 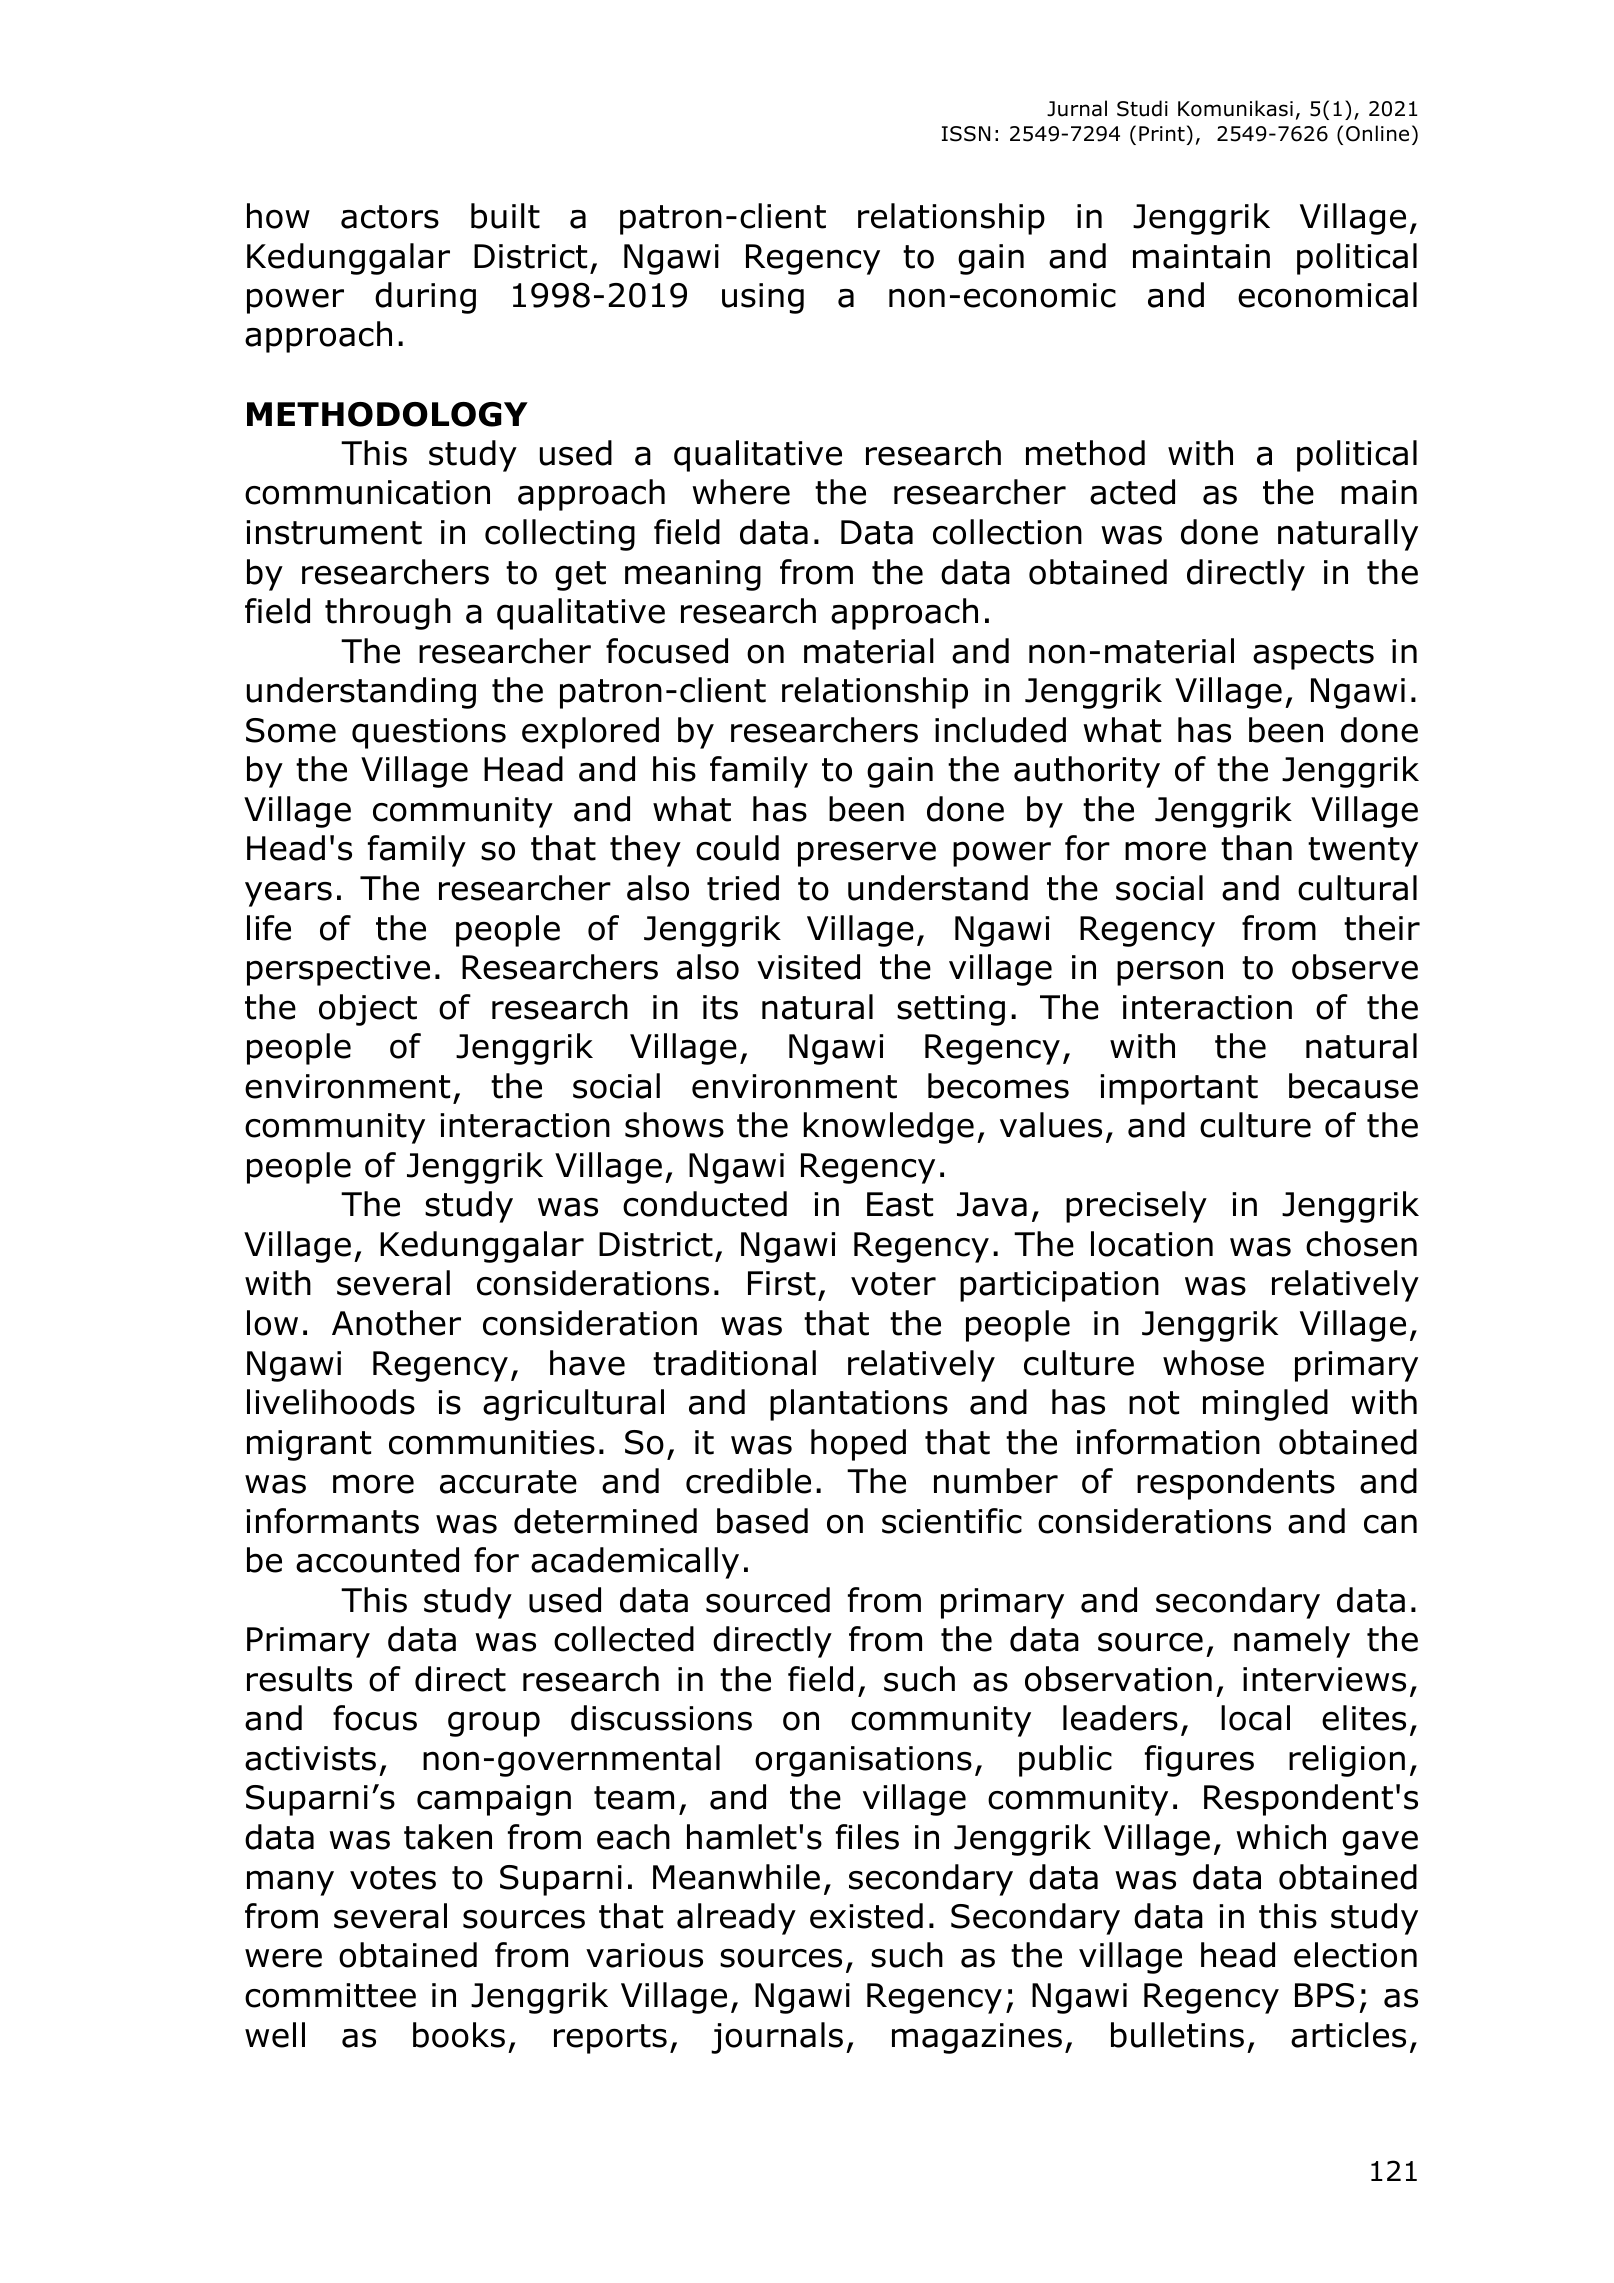 I want to click on ISSN, so click(x=966, y=134).
